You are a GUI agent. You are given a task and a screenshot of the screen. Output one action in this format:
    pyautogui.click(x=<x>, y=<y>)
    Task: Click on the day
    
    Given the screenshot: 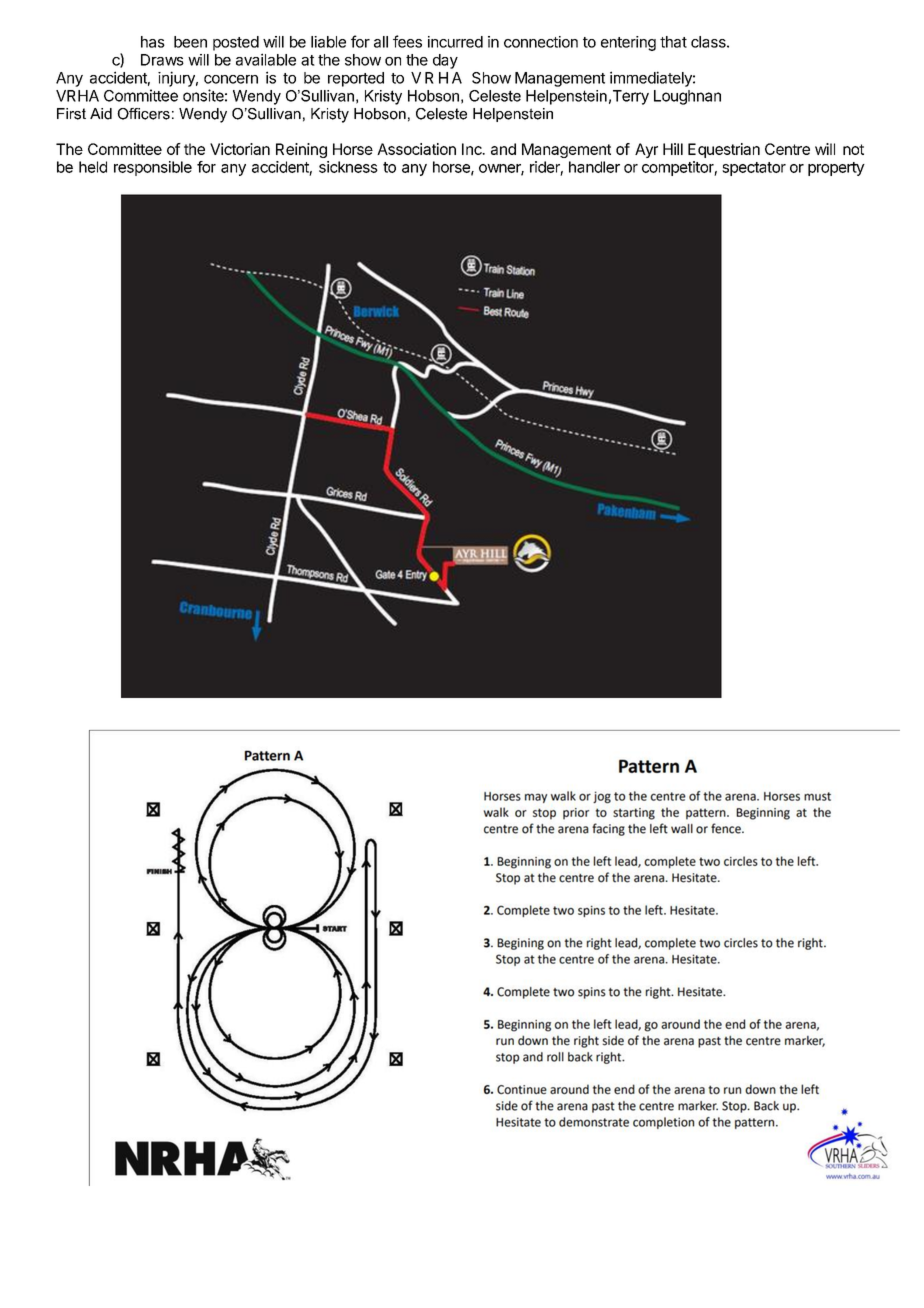 What is the action you would take?
    pyautogui.click(x=445, y=61)
